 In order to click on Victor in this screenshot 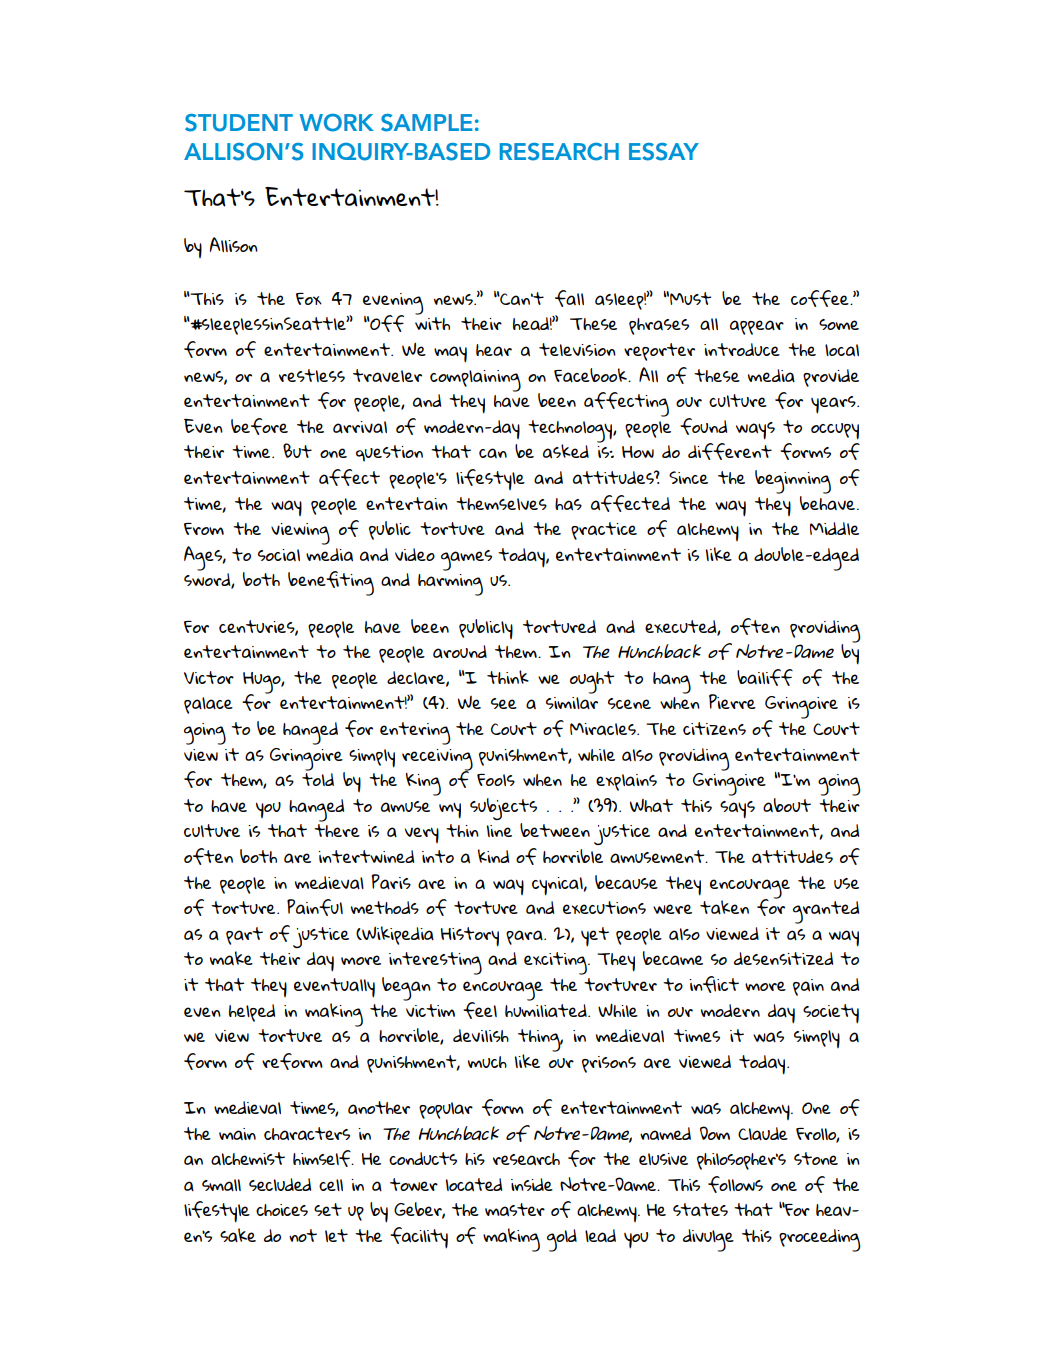, I will do `click(209, 677)`.
